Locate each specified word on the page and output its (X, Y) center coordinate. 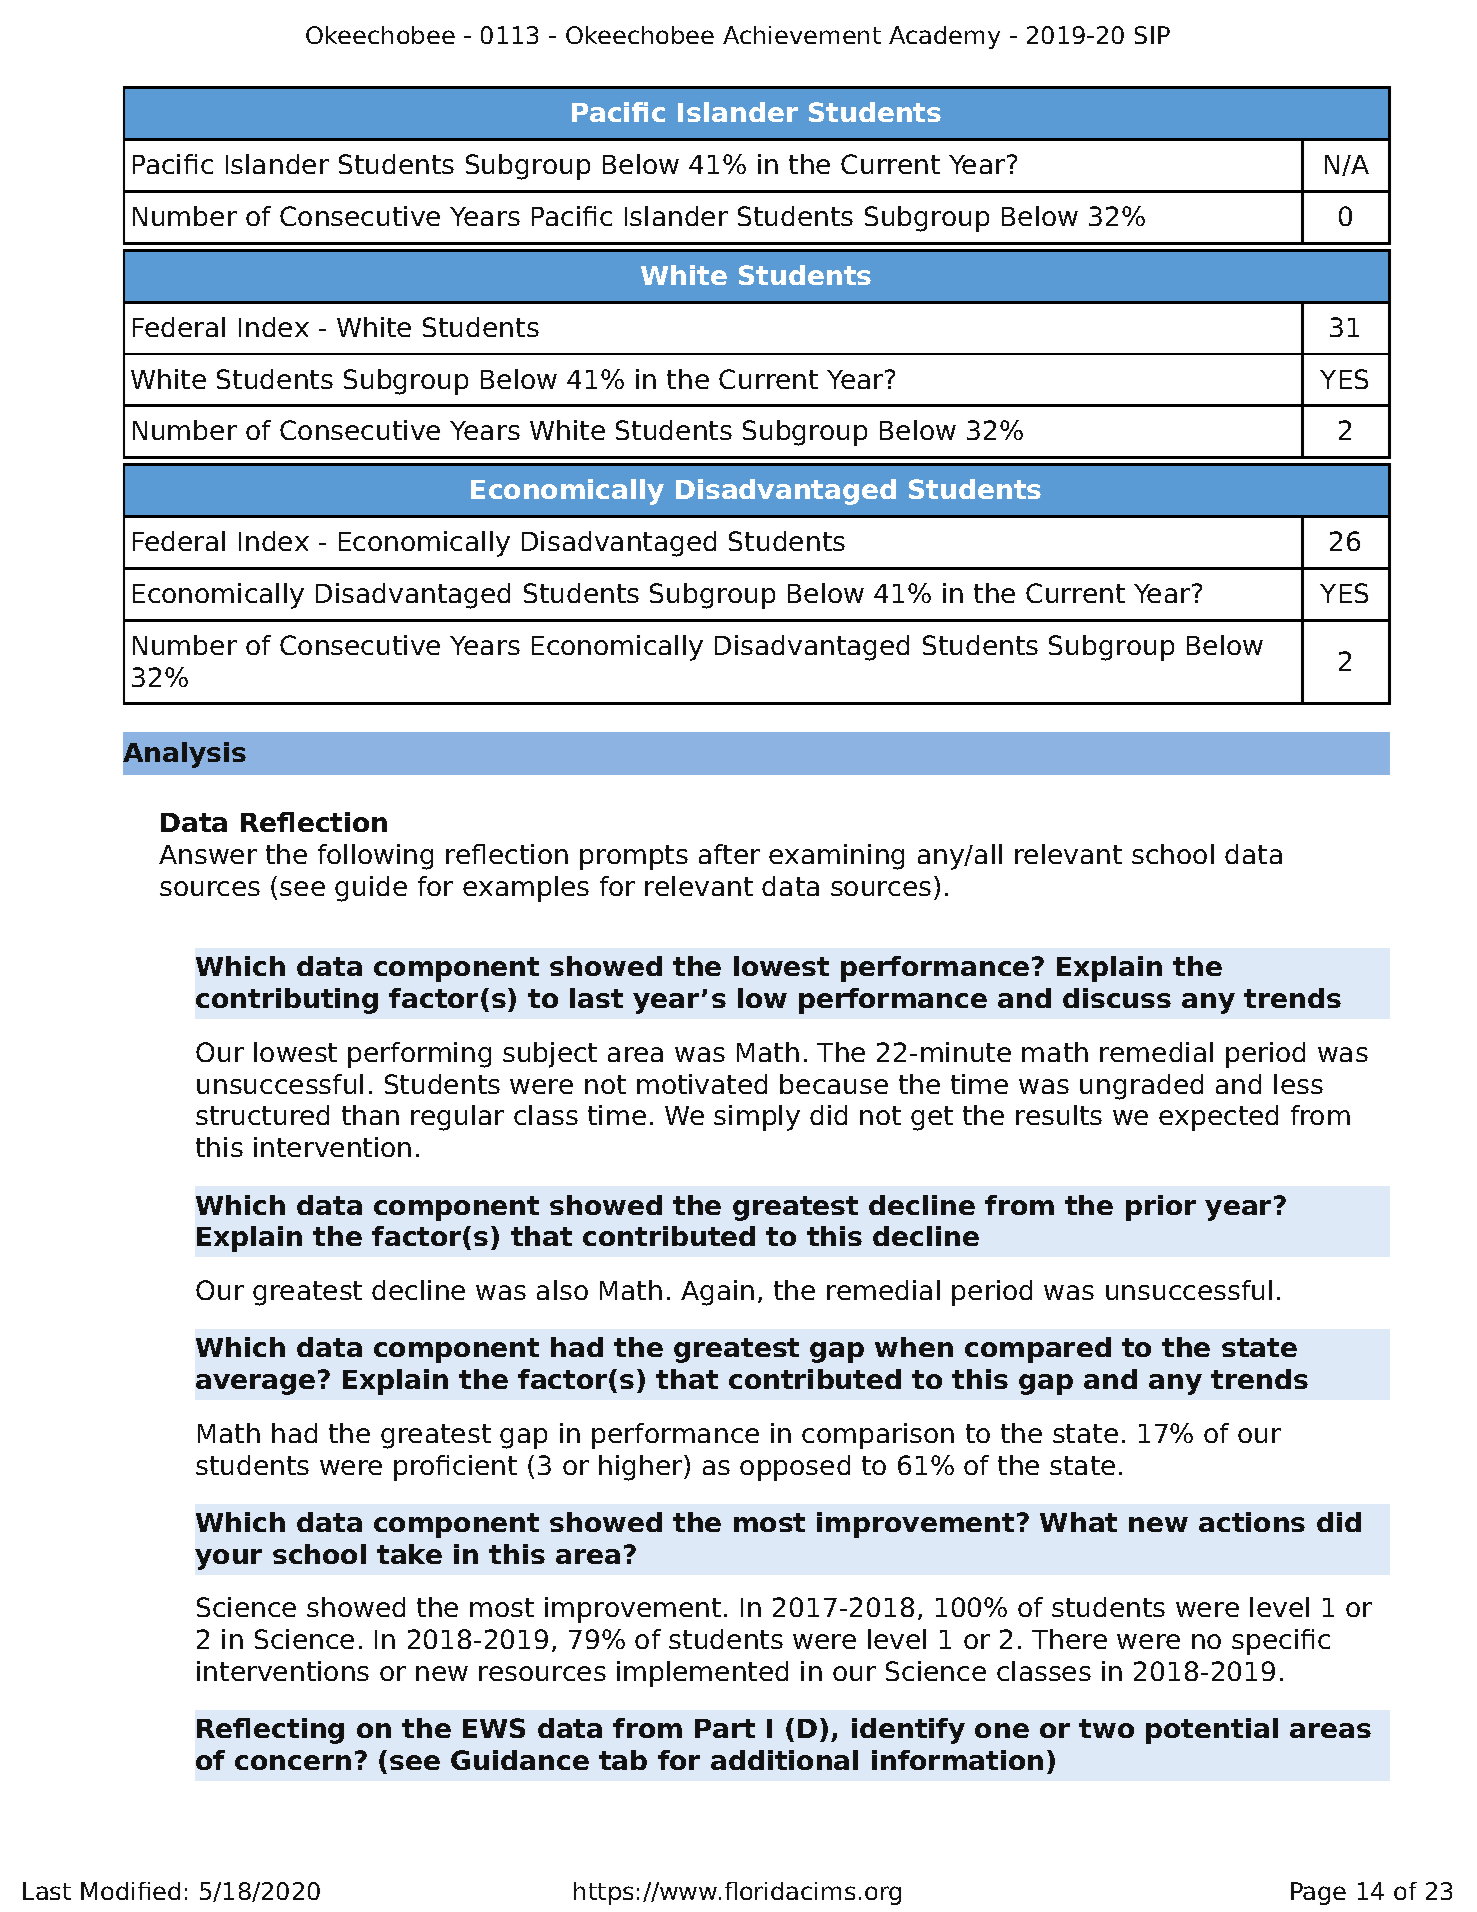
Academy (944, 37)
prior (1161, 1208)
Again (717, 1293)
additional (784, 1760)
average (255, 1384)
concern (293, 1762)
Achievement (802, 35)
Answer (208, 854)
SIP (1152, 35)
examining (836, 857)
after (729, 854)
